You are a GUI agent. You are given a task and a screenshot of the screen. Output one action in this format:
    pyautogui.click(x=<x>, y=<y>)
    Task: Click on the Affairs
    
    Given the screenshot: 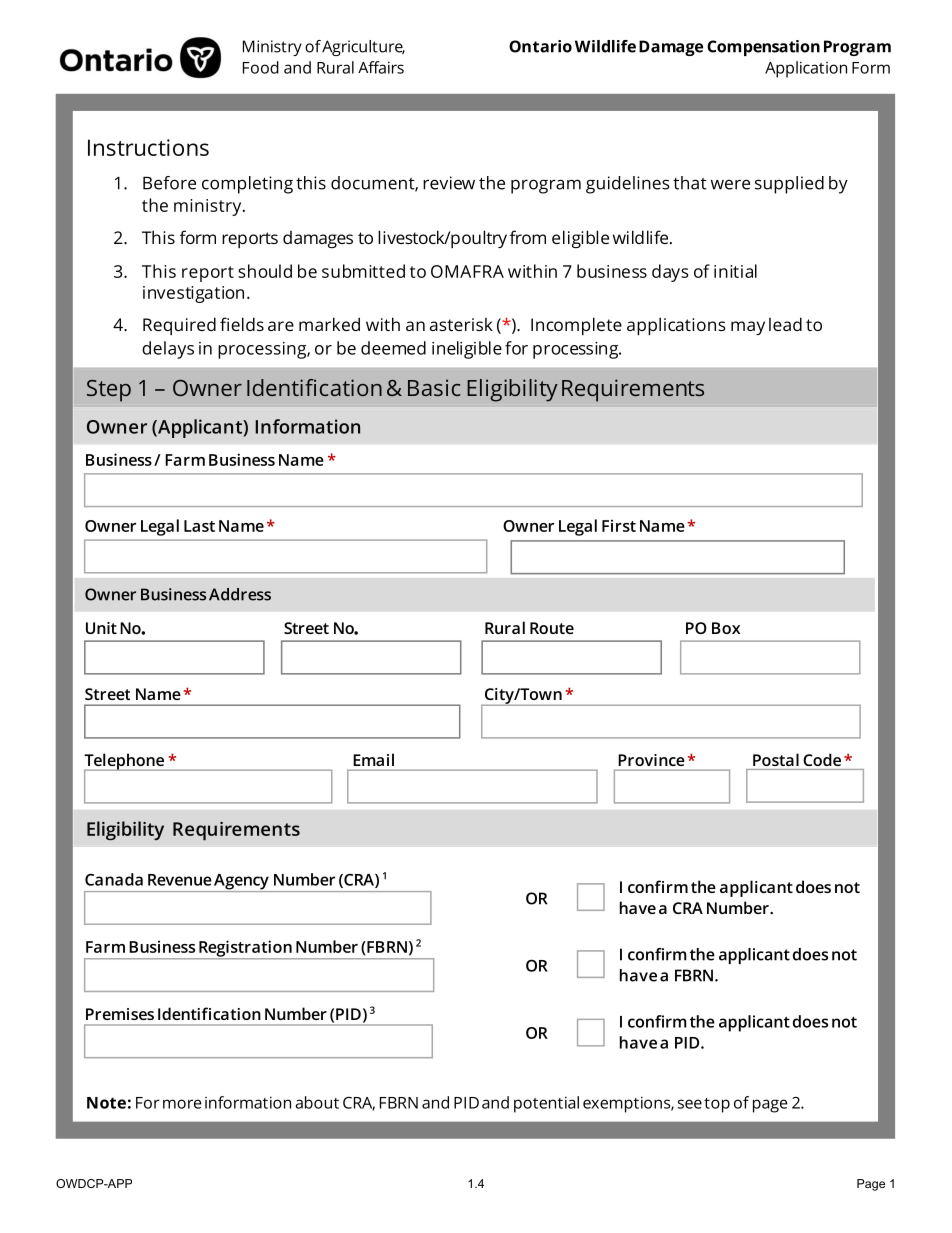 What is the action you would take?
    pyautogui.click(x=381, y=67)
